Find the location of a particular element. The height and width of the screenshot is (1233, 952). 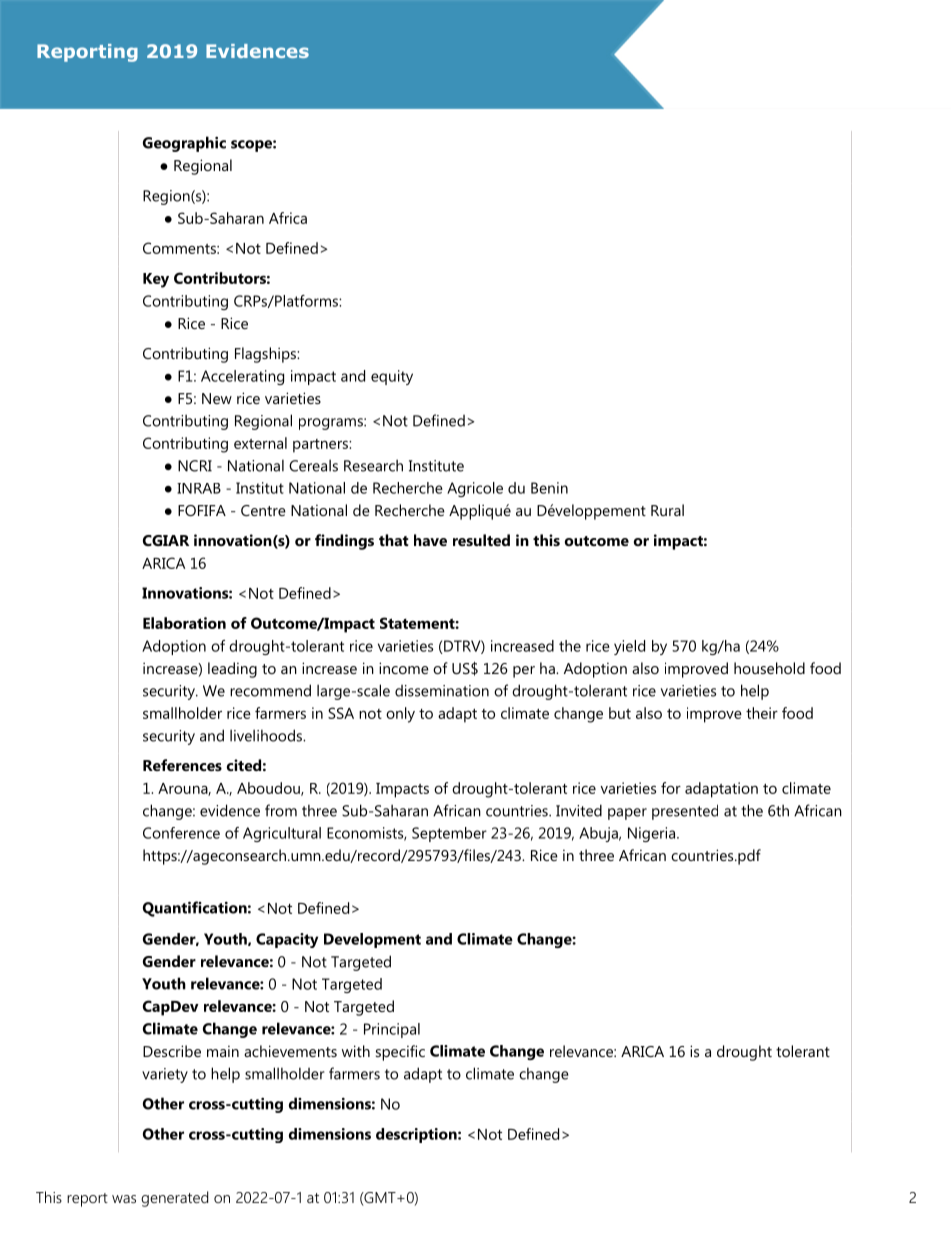

Benin is located at coordinates (549, 488).
